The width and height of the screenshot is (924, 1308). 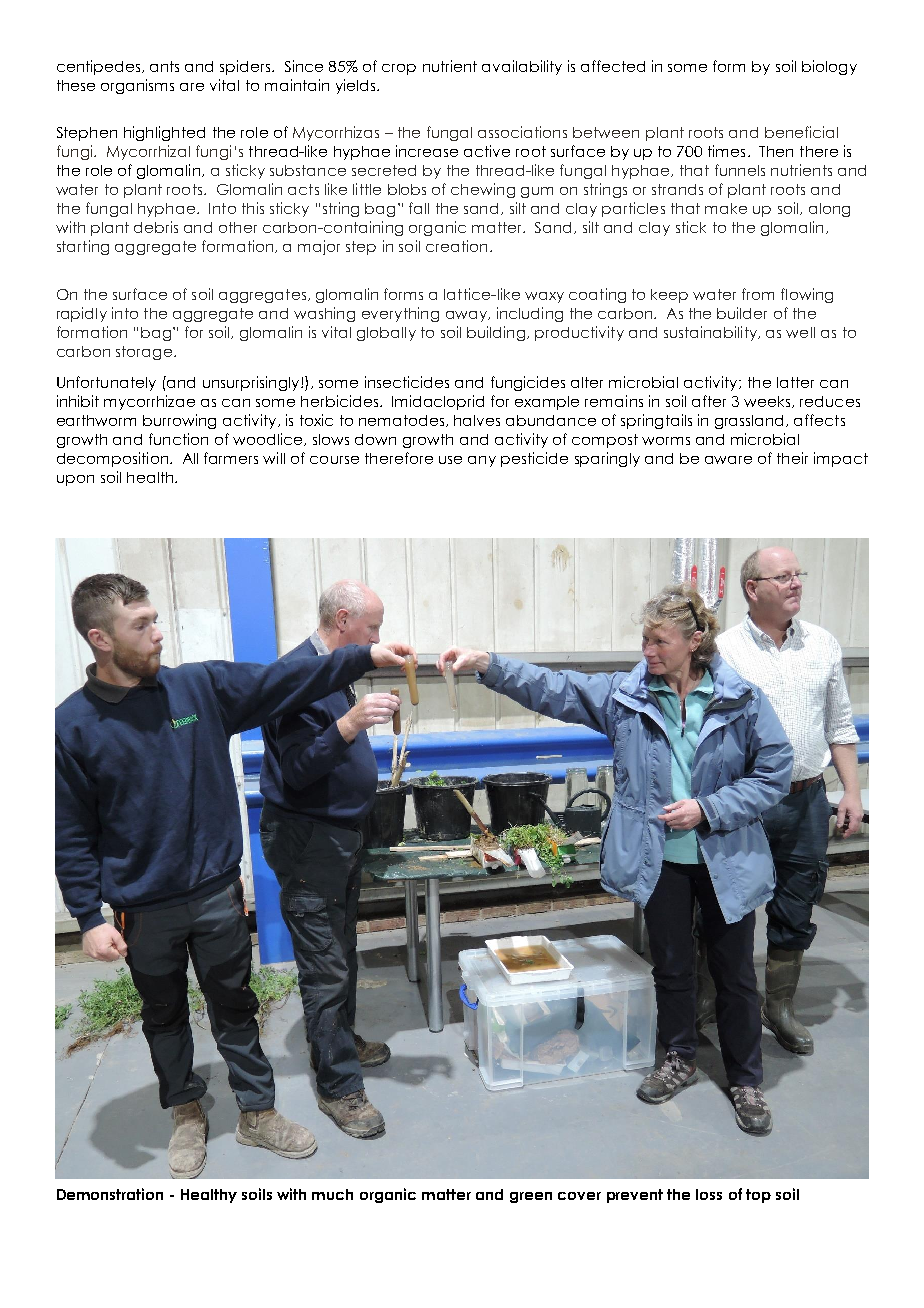 What do you see at coordinates (332, 1194) in the screenshot?
I see `much` at bounding box center [332, 1194].
